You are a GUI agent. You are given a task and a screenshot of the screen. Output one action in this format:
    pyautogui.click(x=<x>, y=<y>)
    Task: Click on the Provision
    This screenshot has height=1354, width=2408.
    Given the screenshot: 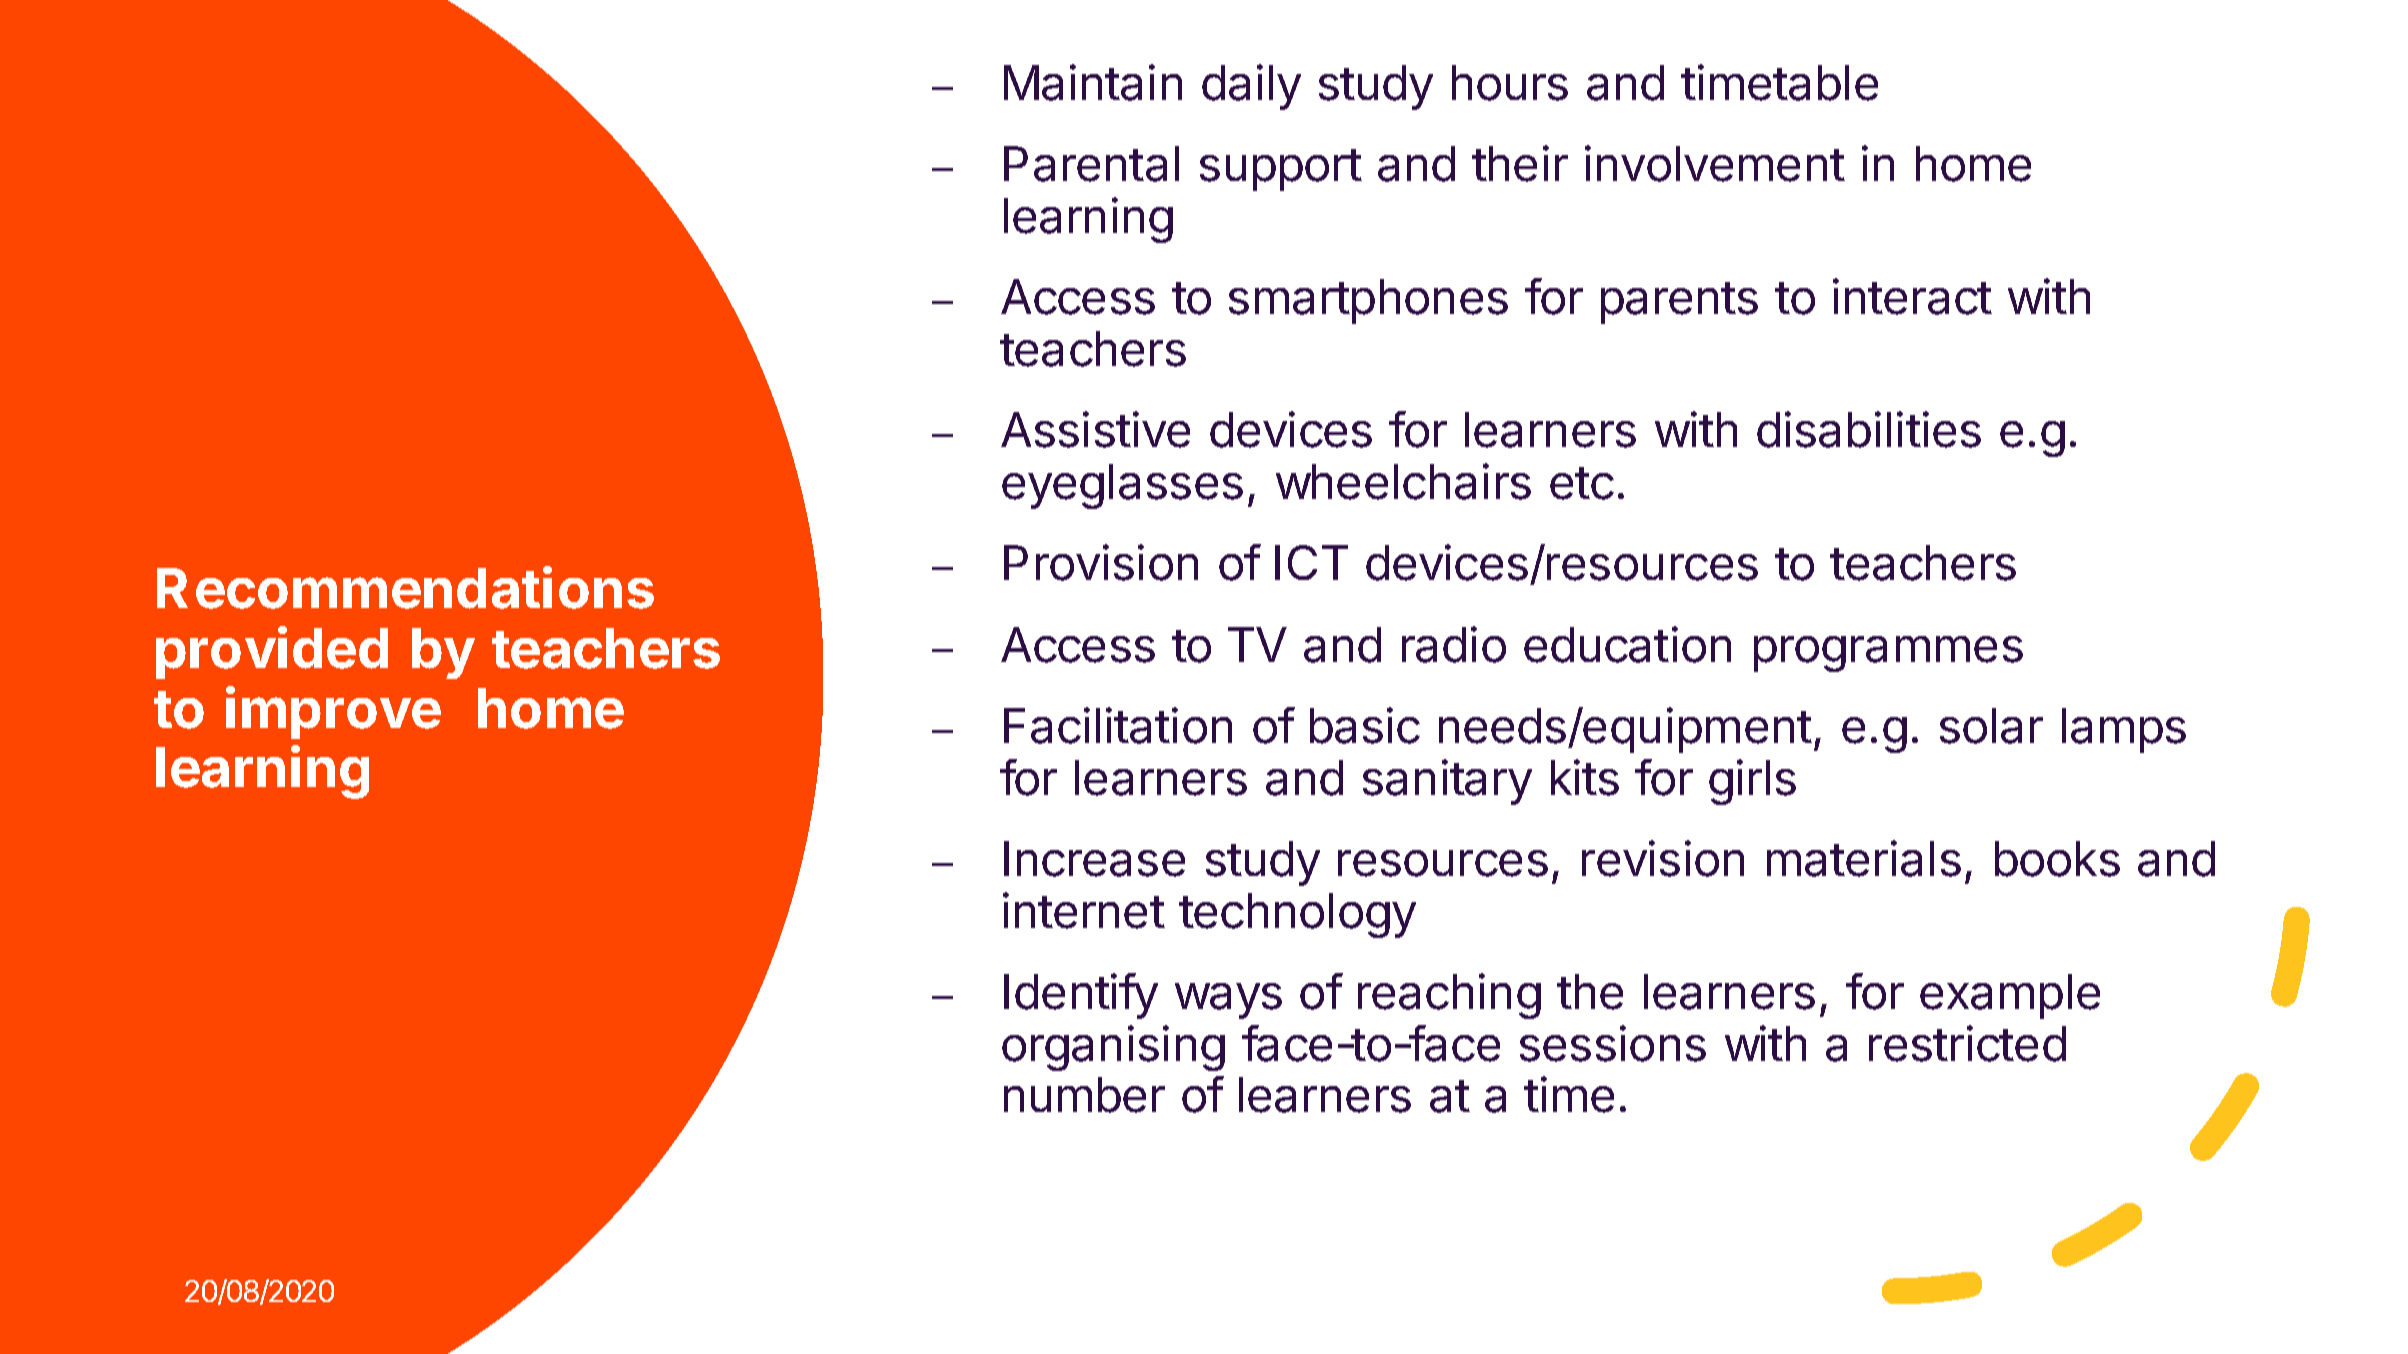 What is the action you would take?
    pyautogui.click(x=1101, y=562)
